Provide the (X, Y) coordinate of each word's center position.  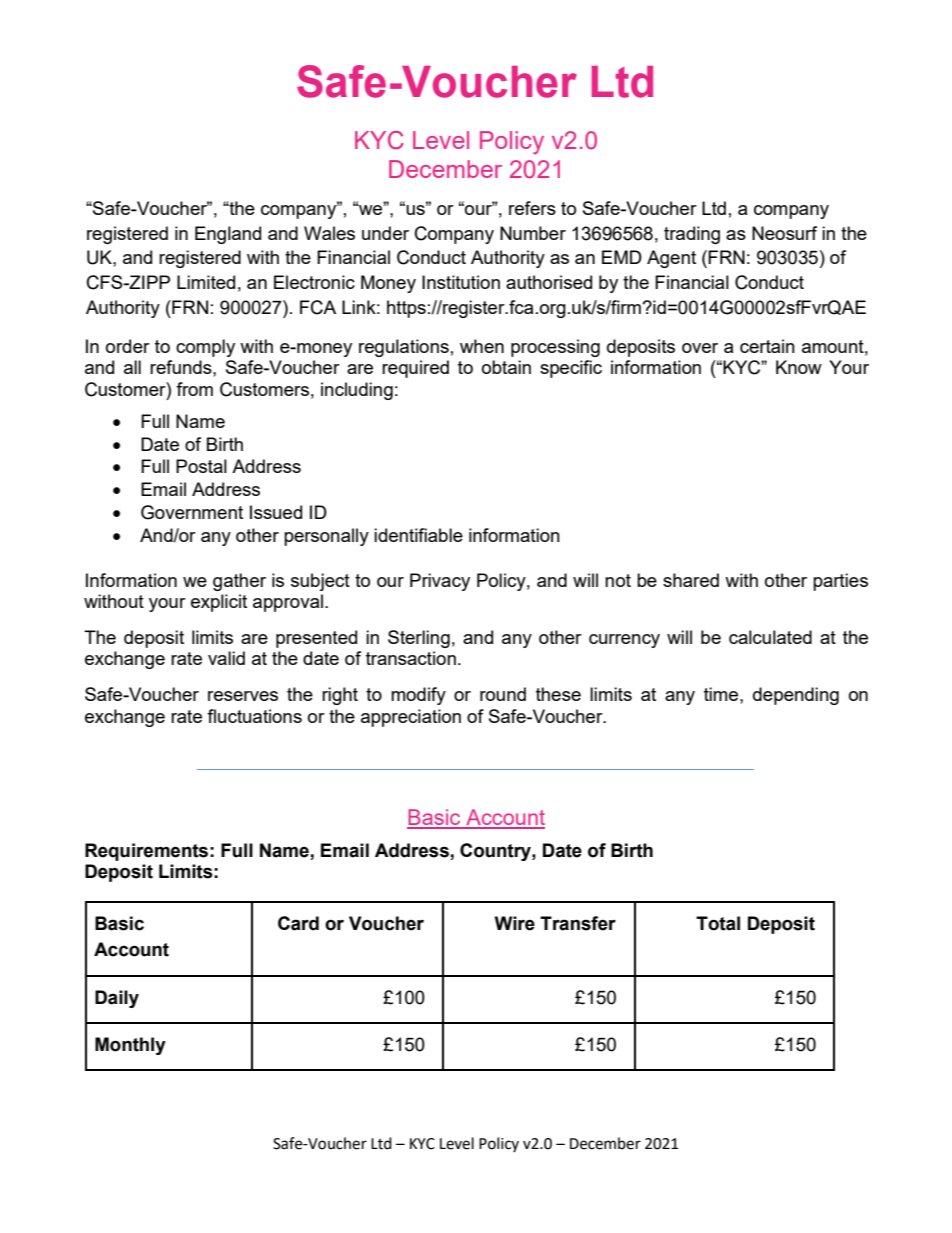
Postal (201, 466)
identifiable (418, 535)
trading (692, 235)
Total (718, 923)
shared (691, 580)
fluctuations (254, 716)
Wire (515, 923)
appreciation (411, 718)
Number (533, 233)
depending (796, 696)
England (228, 235)
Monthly (130, 1046)
